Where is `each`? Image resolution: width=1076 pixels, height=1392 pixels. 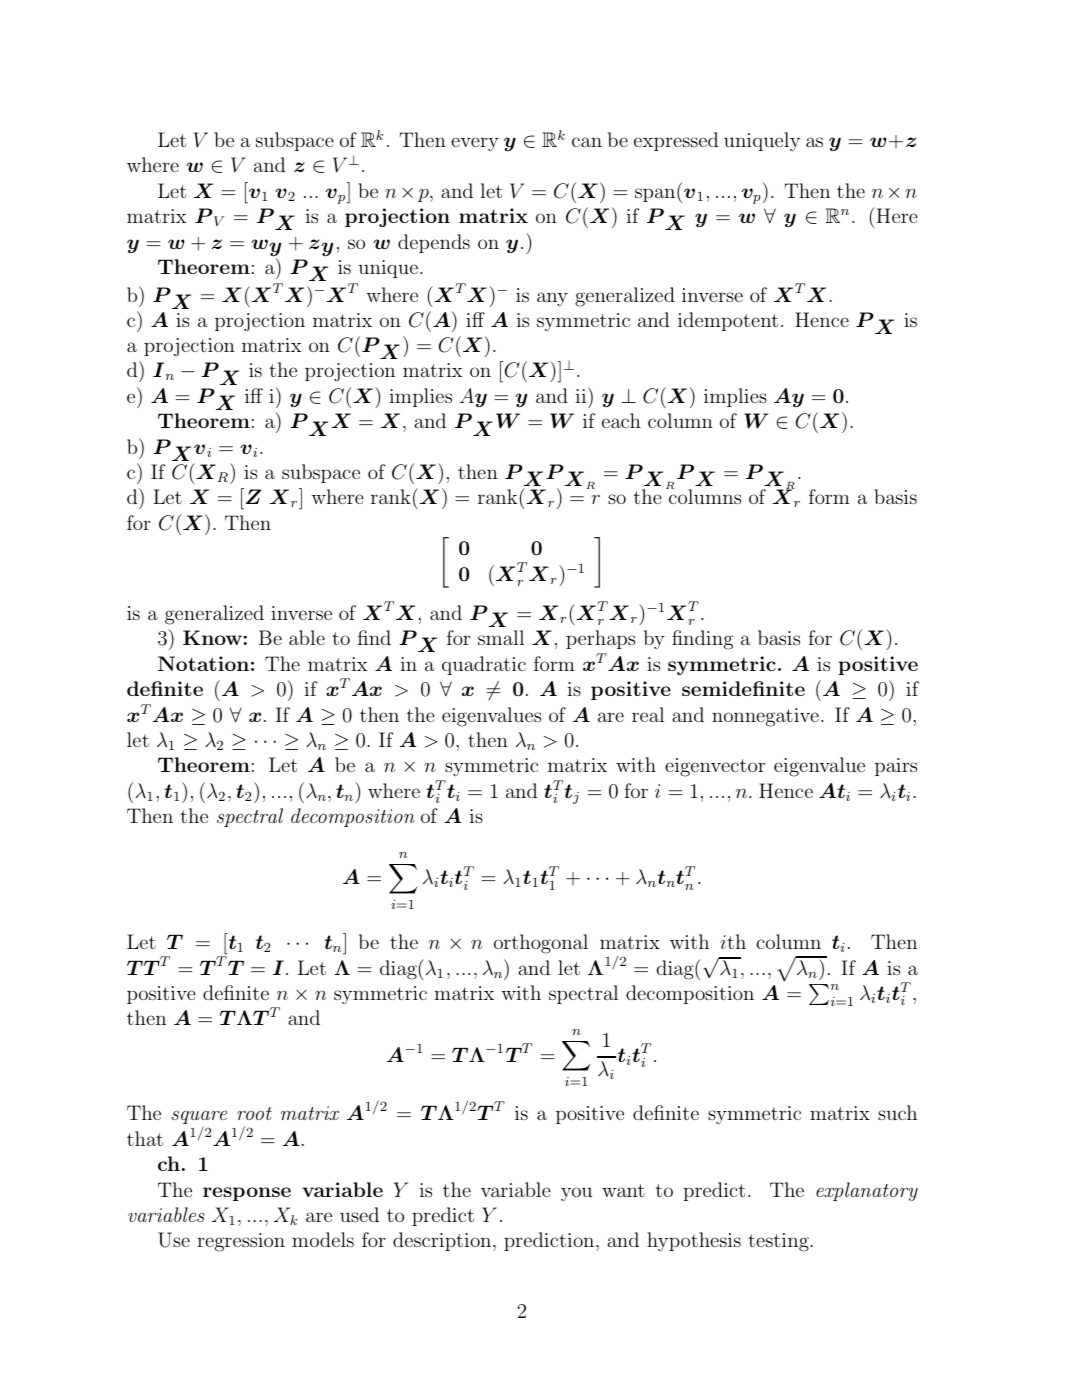 each is located at coordinates (621, 420).
